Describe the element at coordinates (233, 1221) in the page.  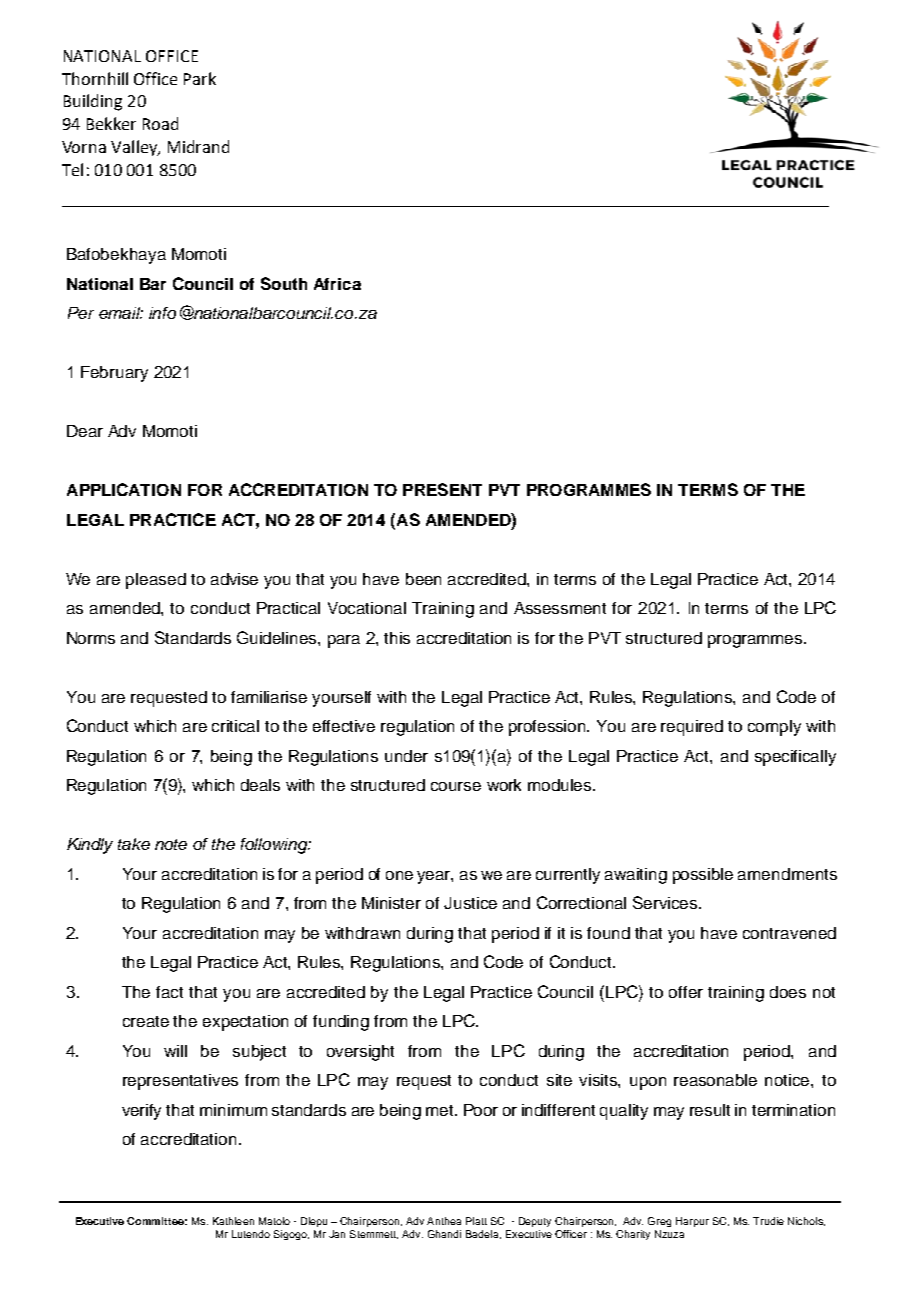
I see `Kathleen` at that location.
